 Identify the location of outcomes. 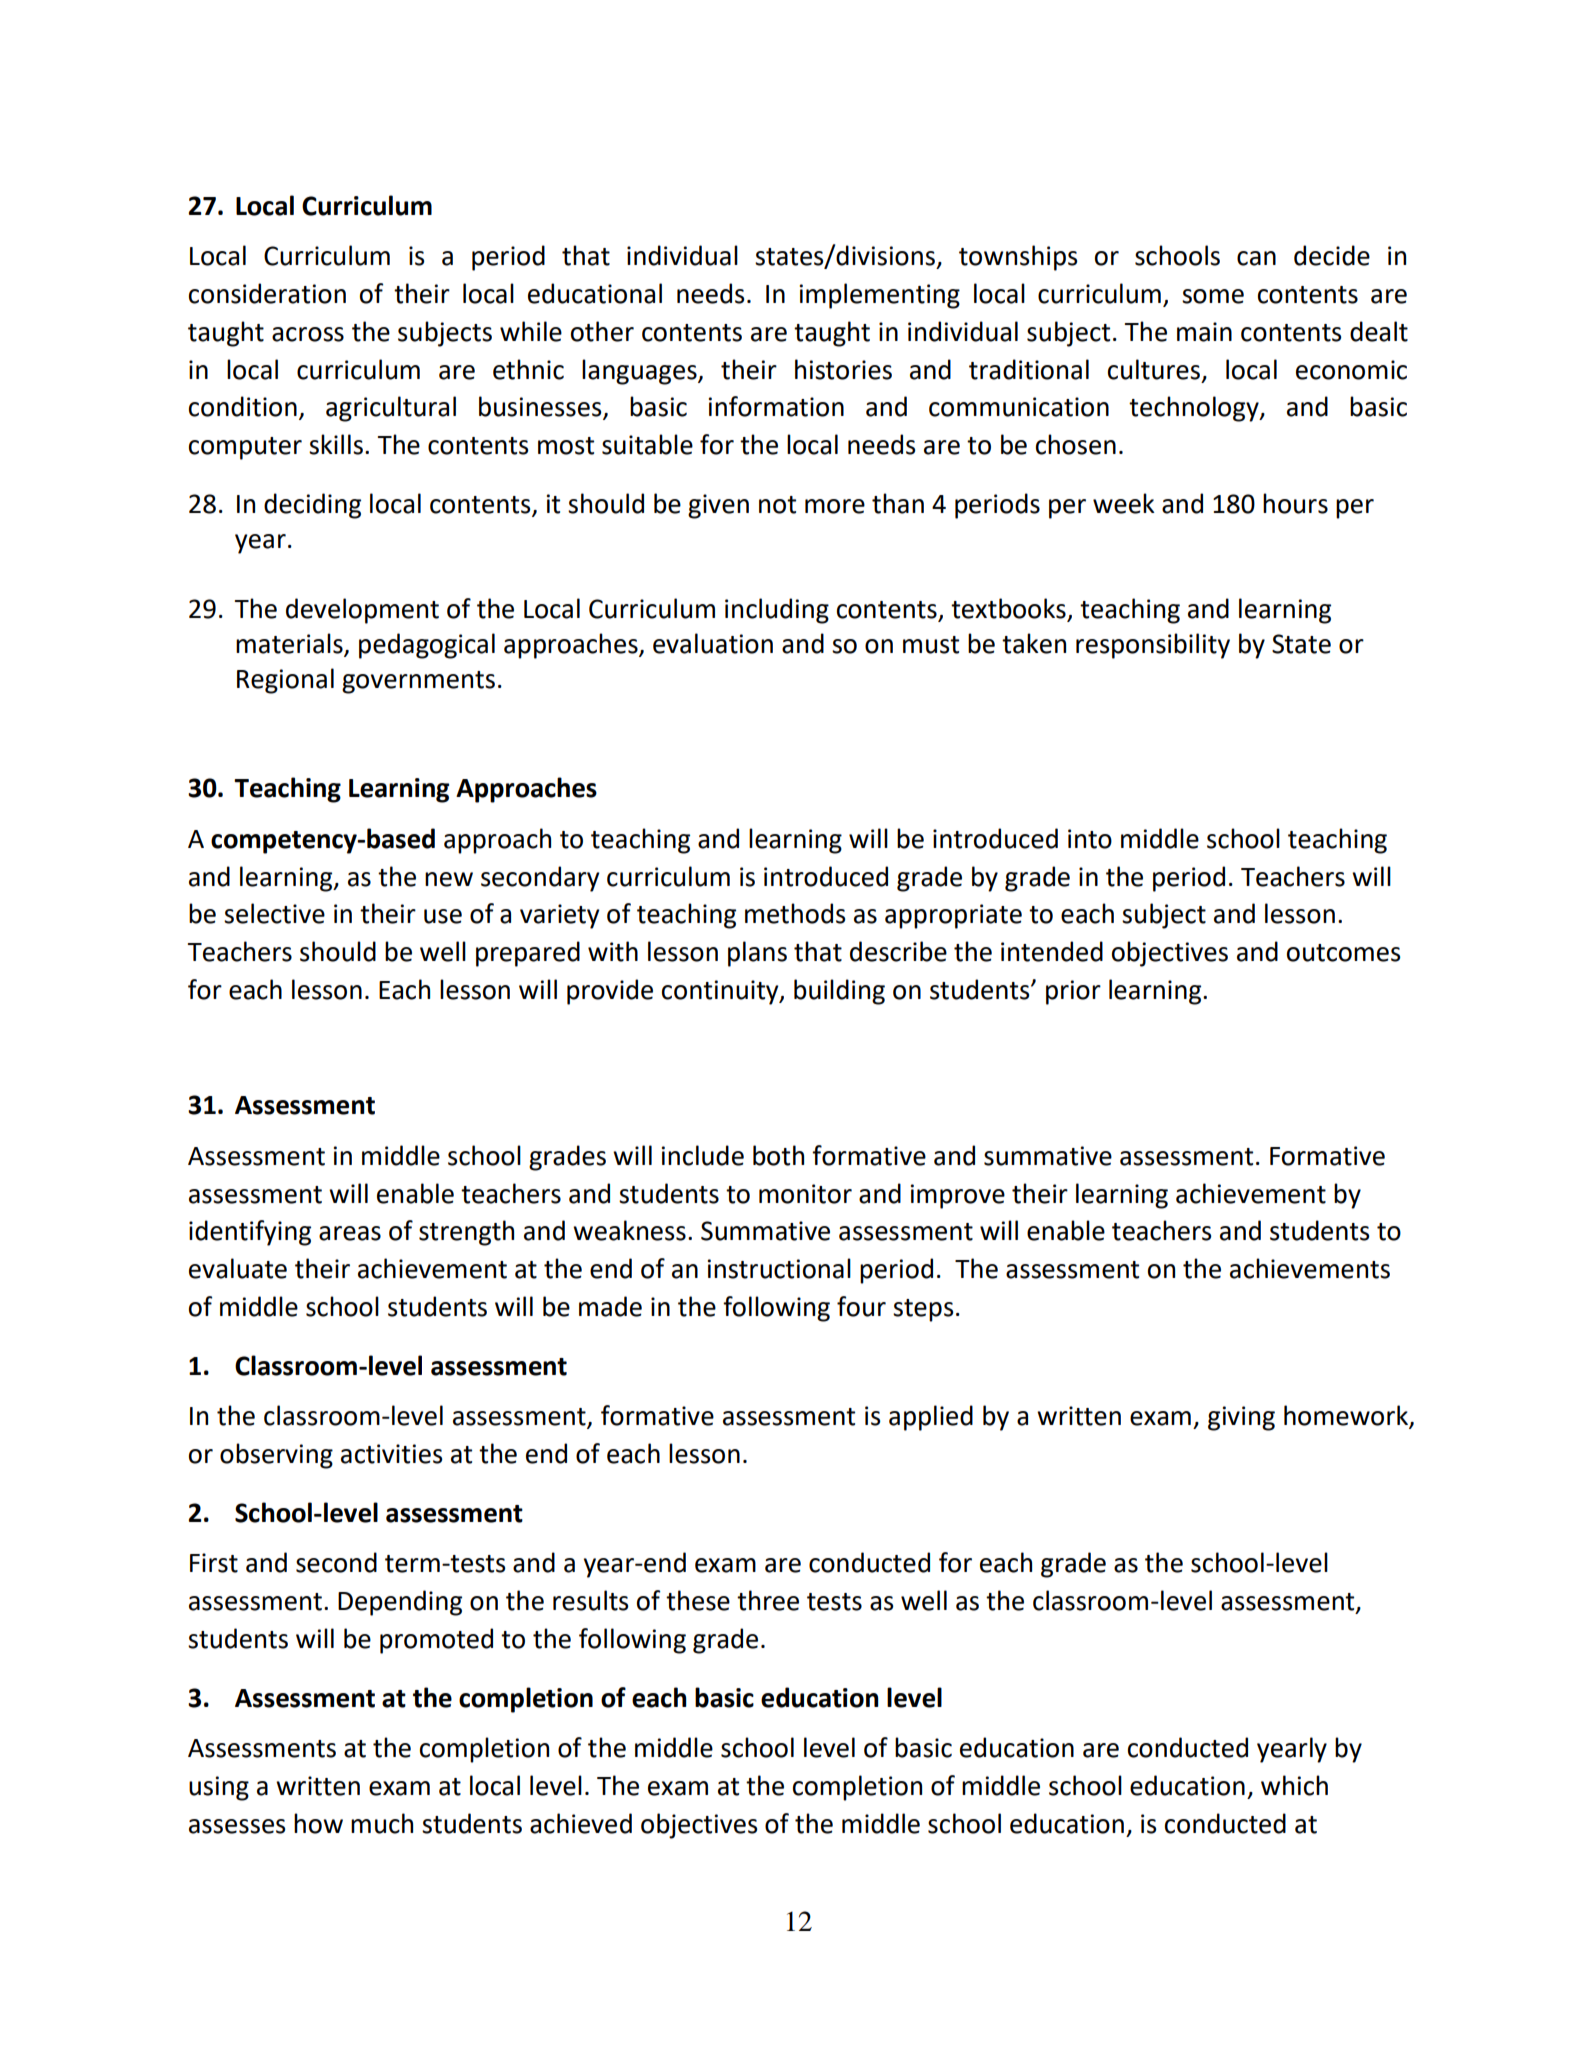
(1343, 953).
